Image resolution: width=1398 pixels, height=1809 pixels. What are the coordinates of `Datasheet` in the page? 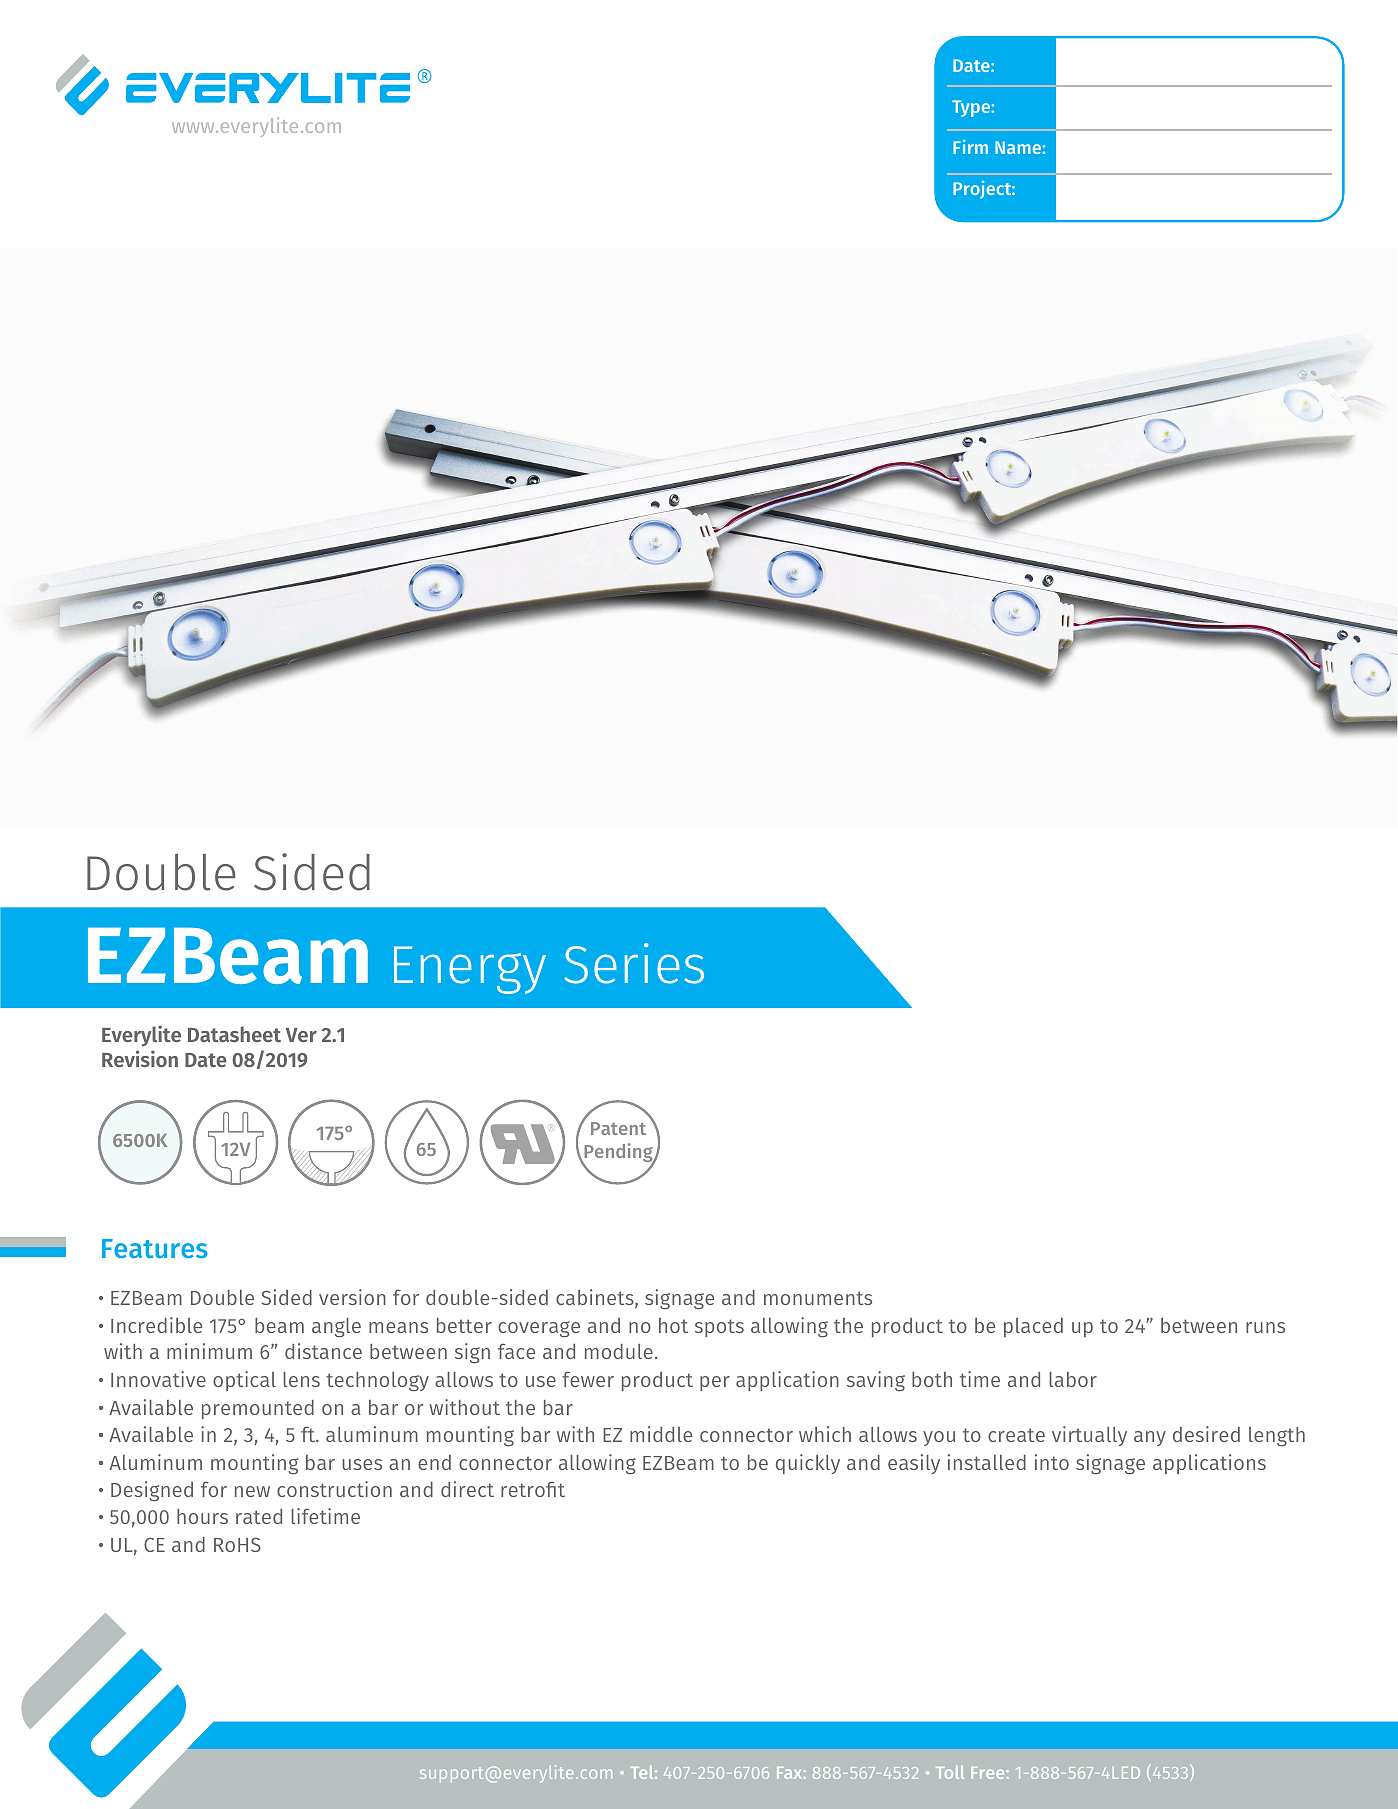 It's located at (234, 1034).
